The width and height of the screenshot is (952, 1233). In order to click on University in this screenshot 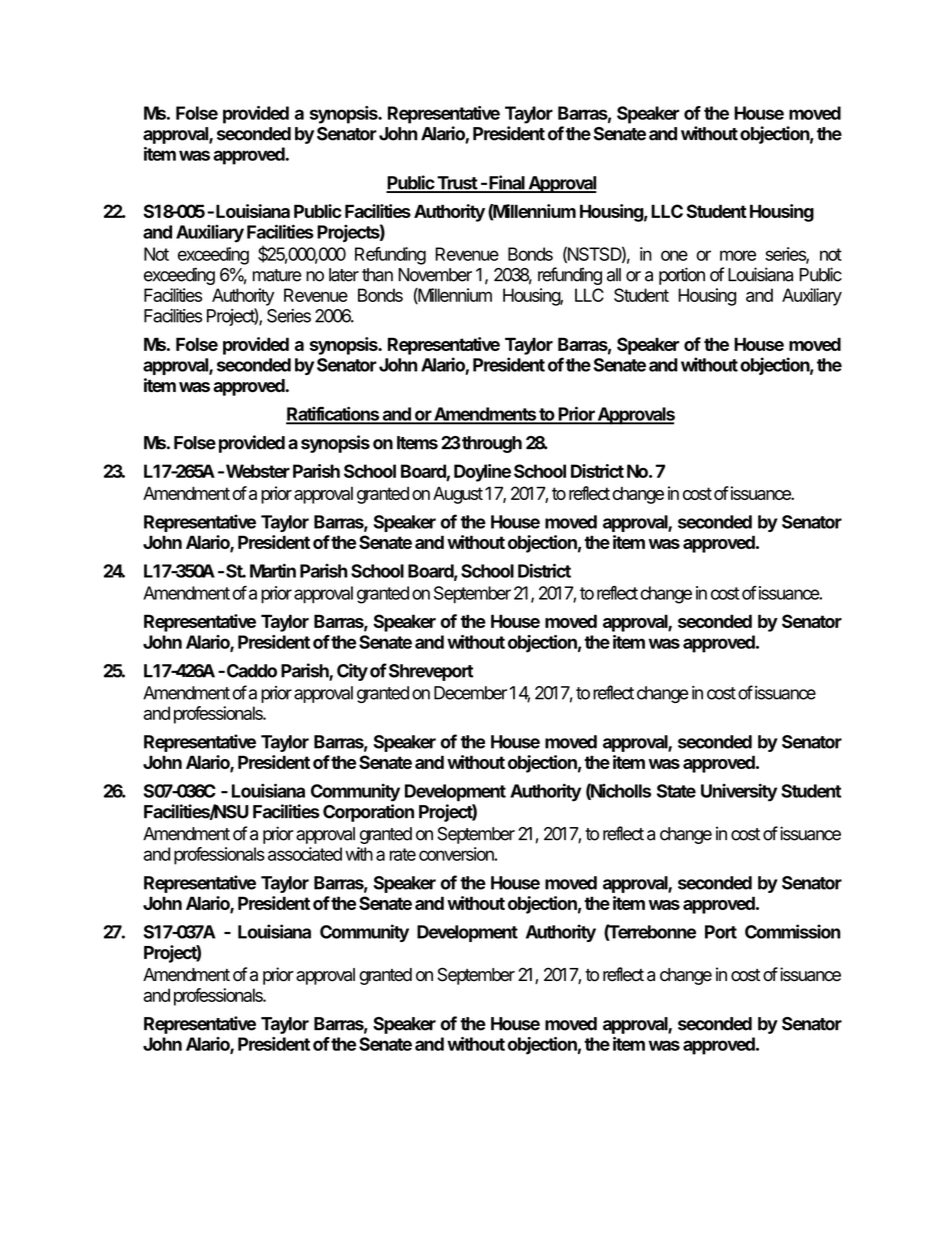, I will do `click(739, 792)`.
